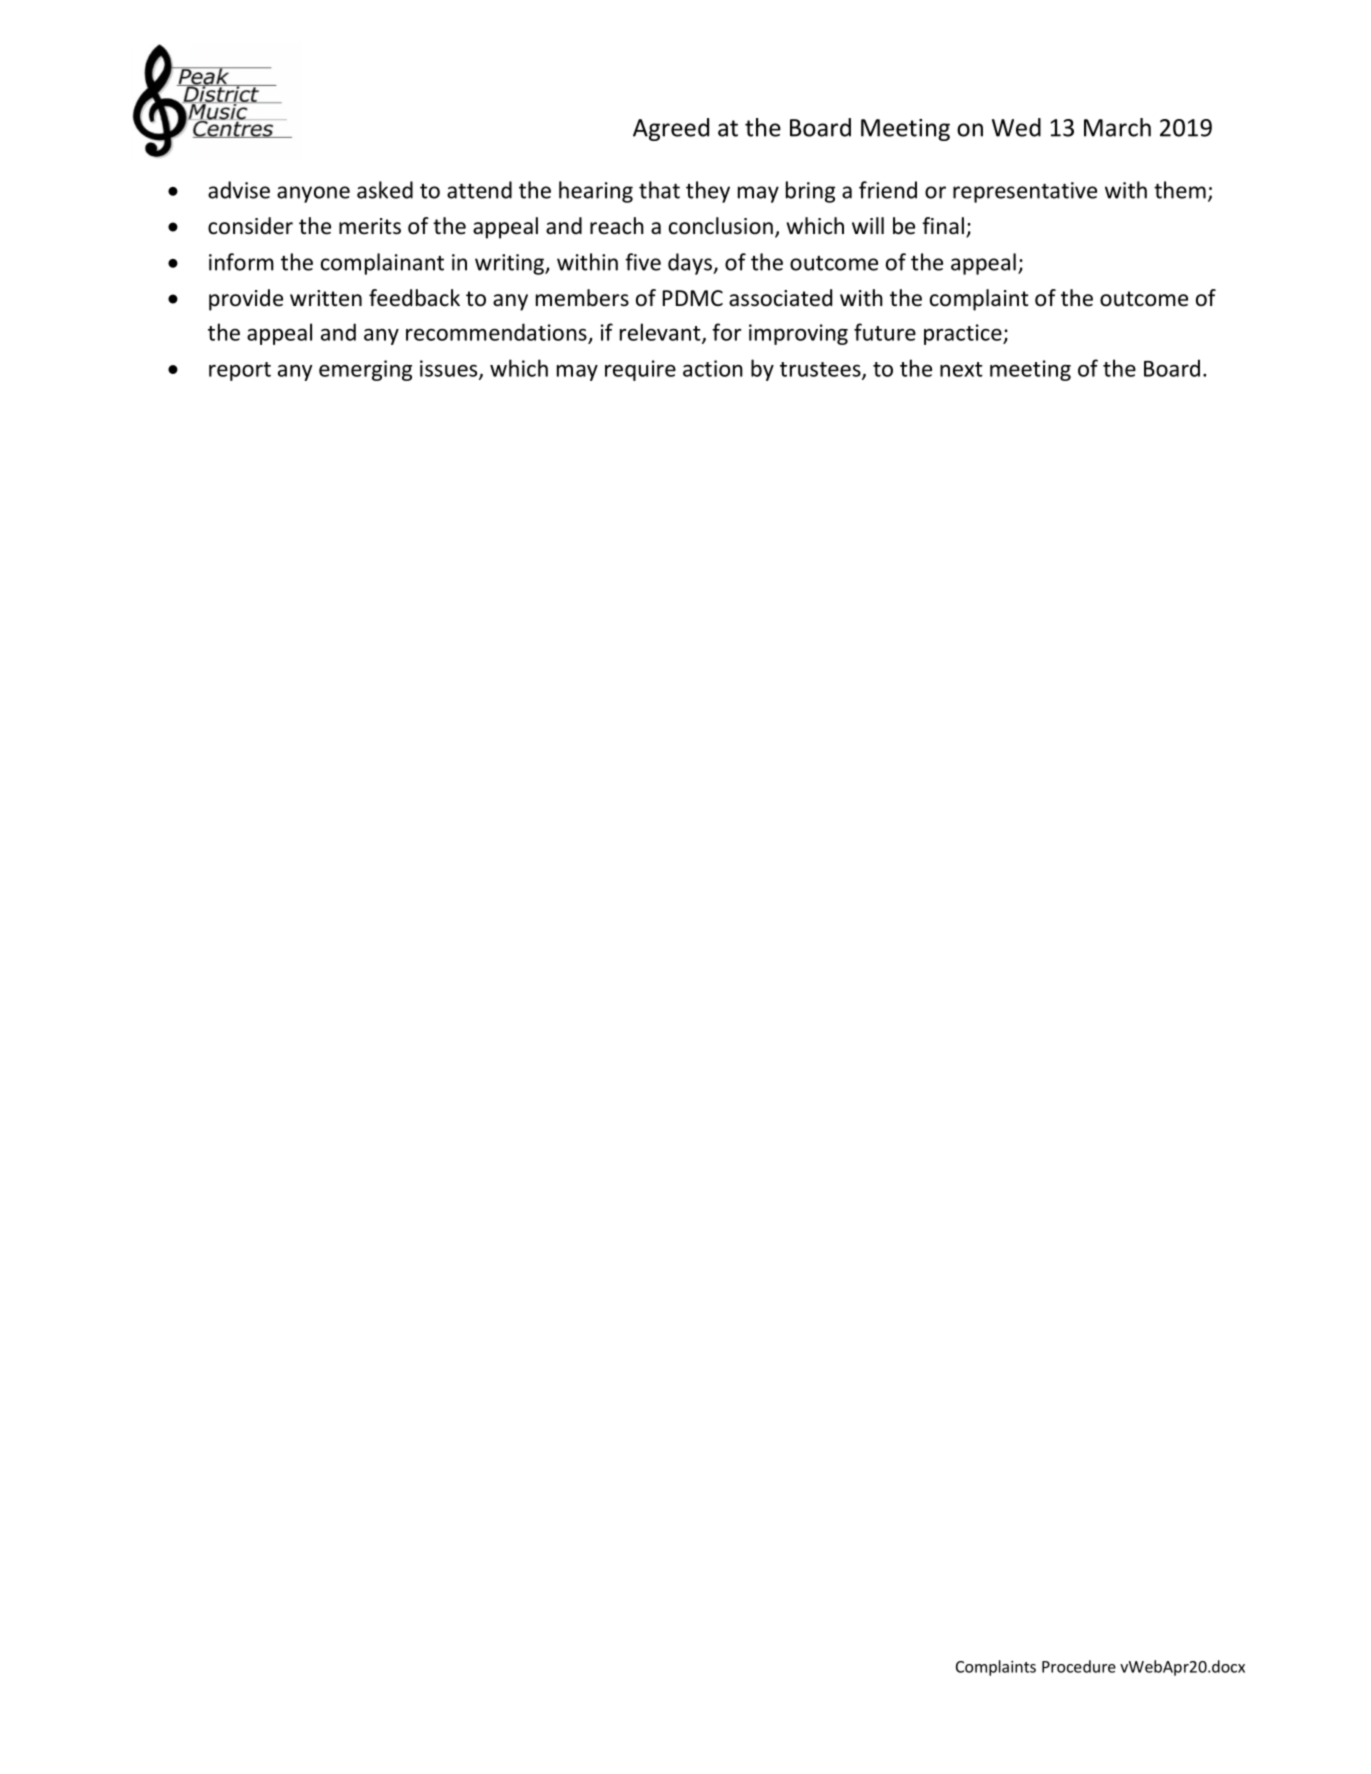 The image size is (1371, 1774). Describe the element at coordinates (365, 370) in the screenshot. I see `emerging` at that location.
